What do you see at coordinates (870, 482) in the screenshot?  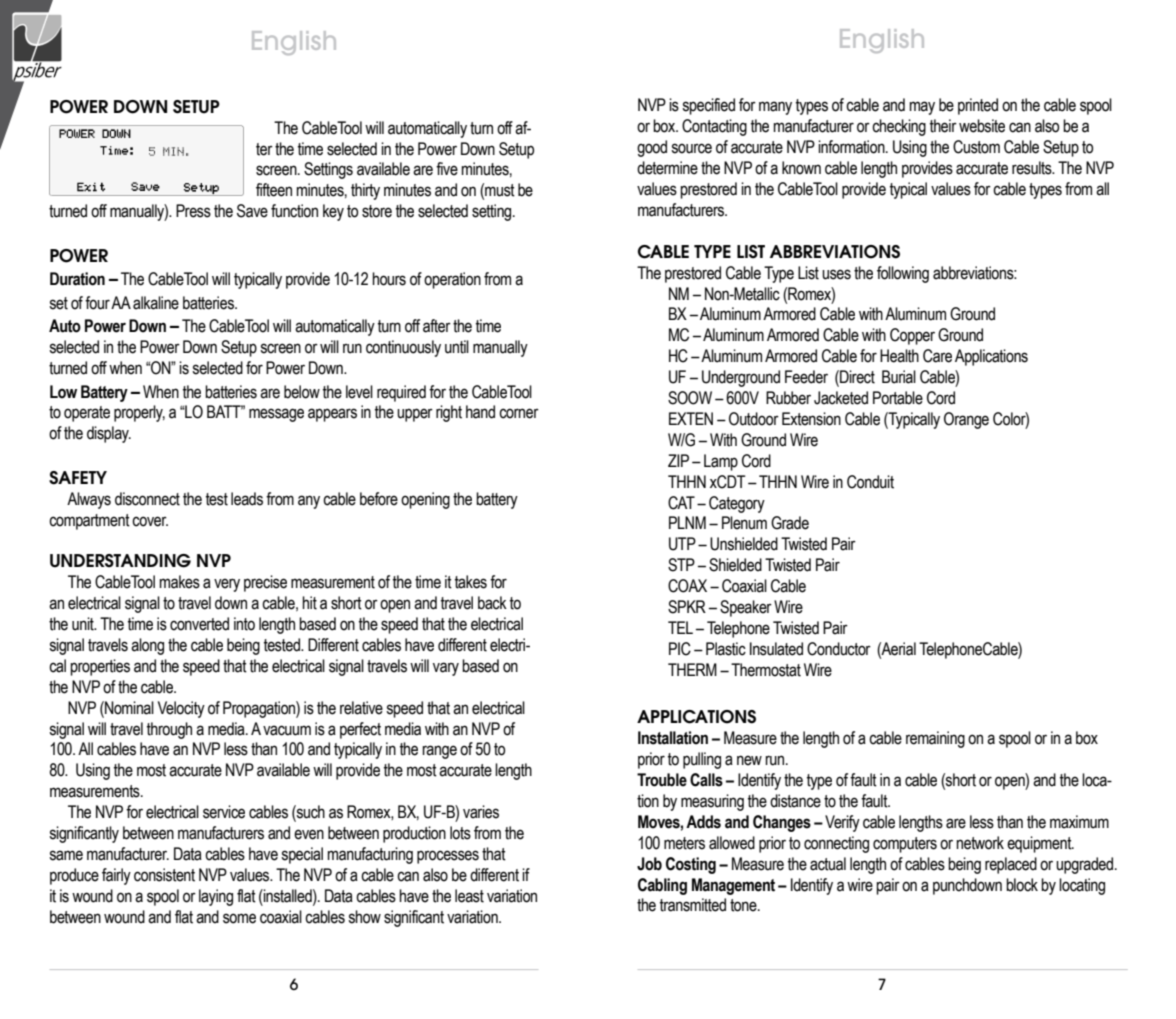 I see `Conduit` at bounding box center [870, 482].
